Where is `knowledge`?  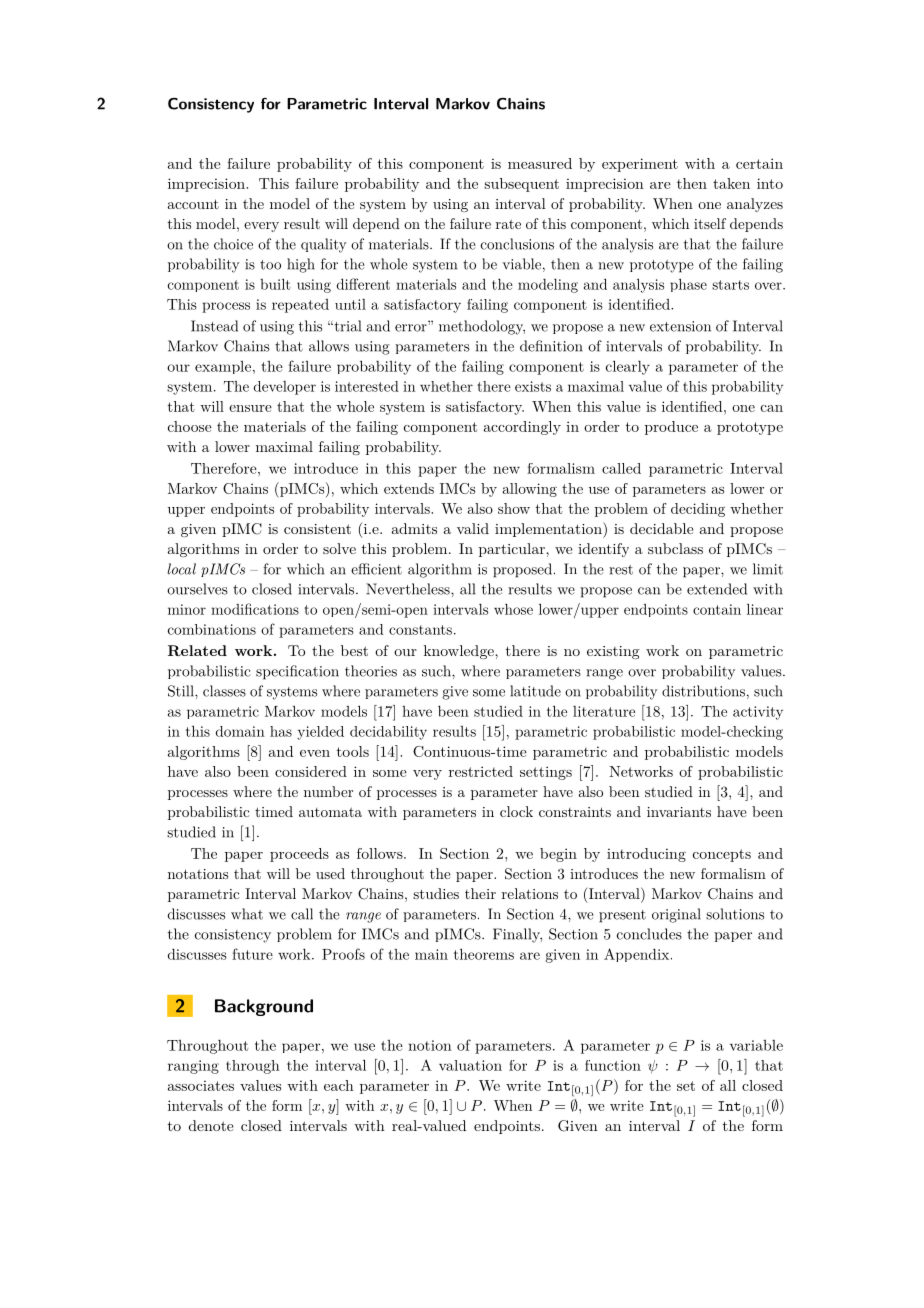 knowledge is located at coordinates (460, 652).
